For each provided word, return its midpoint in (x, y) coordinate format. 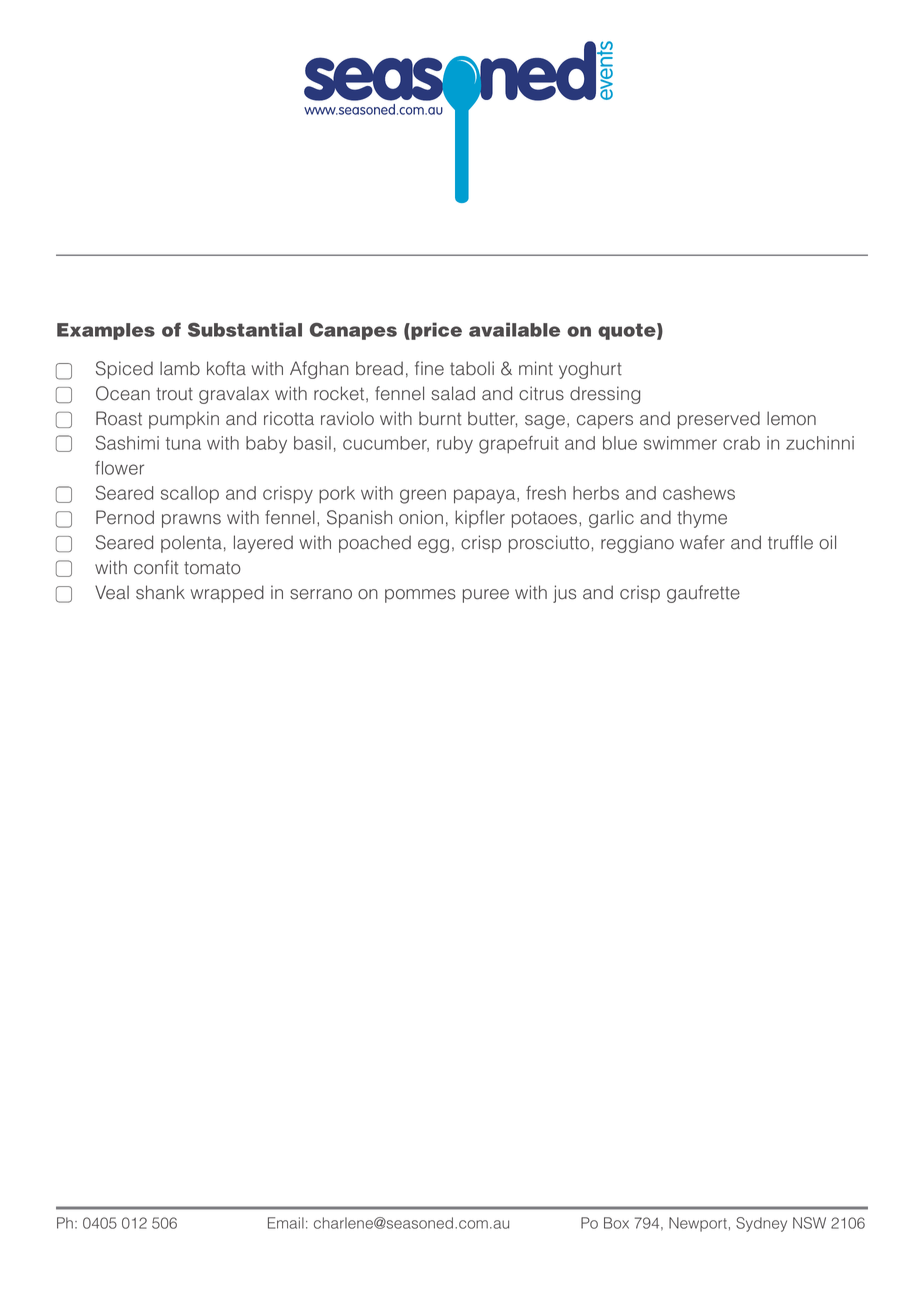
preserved (719, 420)
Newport (698, 1224)
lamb (180, 368)
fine (429, 368)
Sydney (761, 1224)
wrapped (227, 594)
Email (286, 1223)
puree (486, 596)
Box (616, 1223)
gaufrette (703, 594)
